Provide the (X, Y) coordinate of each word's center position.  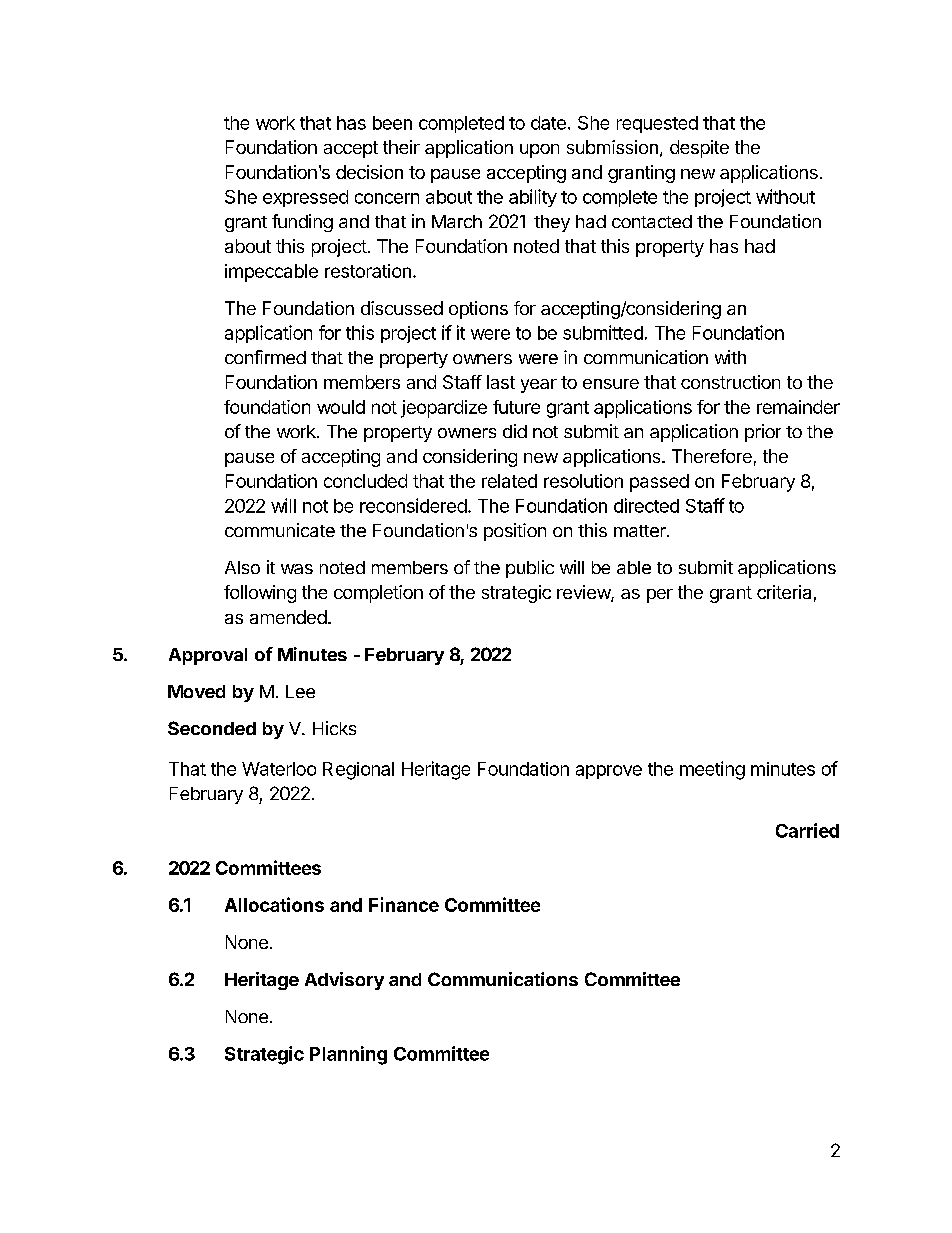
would (341, 407)
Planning (348, 1055)
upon (539, 151)
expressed (305, 198)
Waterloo (279, 769)
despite (699, 149)
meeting (712, 770)
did (515, 431)
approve (609, 772)
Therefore (712, 456)
